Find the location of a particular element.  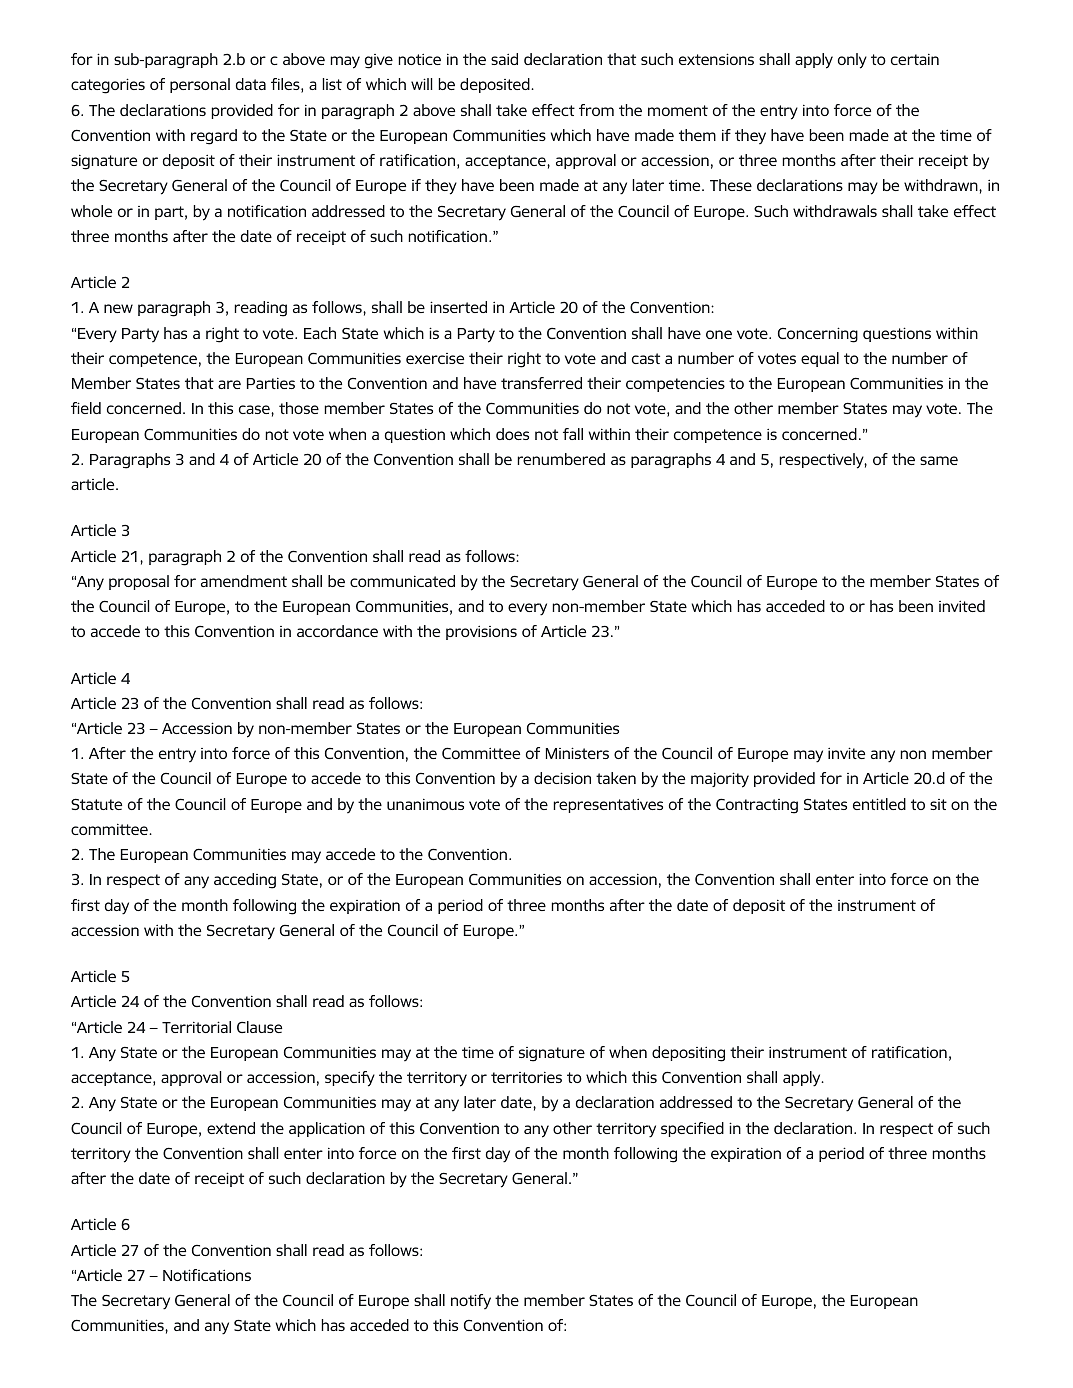

said is located at coordinates (504, 59).
